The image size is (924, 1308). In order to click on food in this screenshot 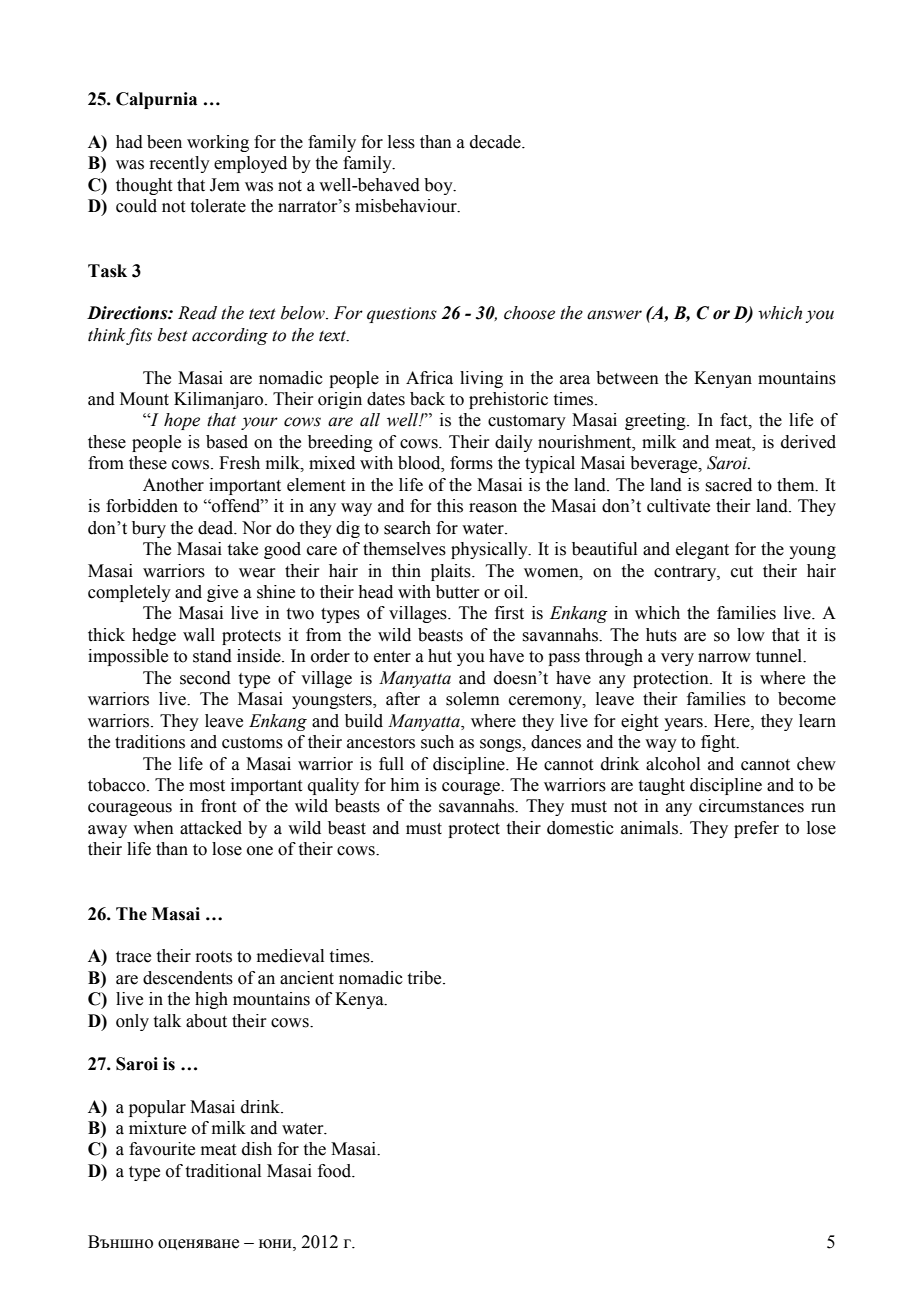, I will do `click(336, 1171)`.
